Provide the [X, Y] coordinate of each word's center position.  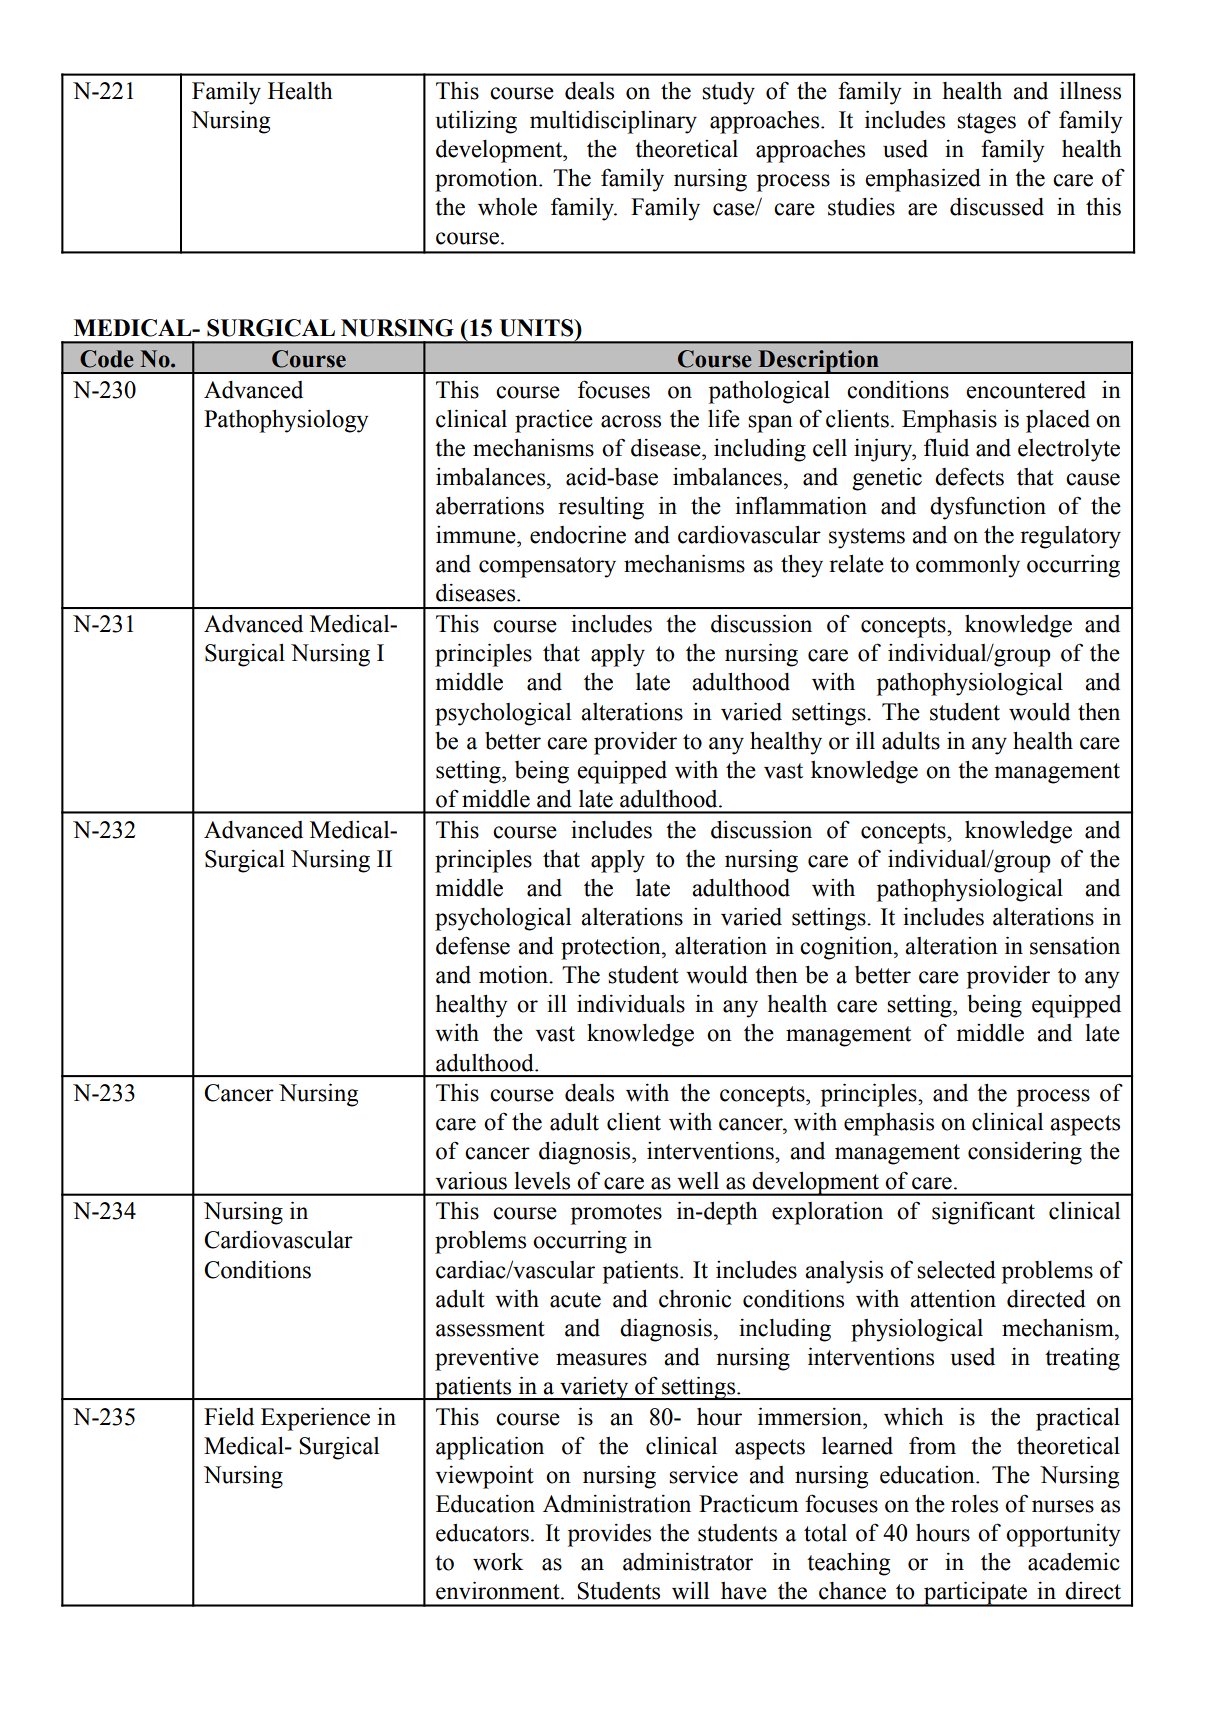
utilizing [476, 122]
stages [986, 123]
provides [609, 1535]
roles [974, 1504]
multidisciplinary [613, 122]
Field [229, 1416]
